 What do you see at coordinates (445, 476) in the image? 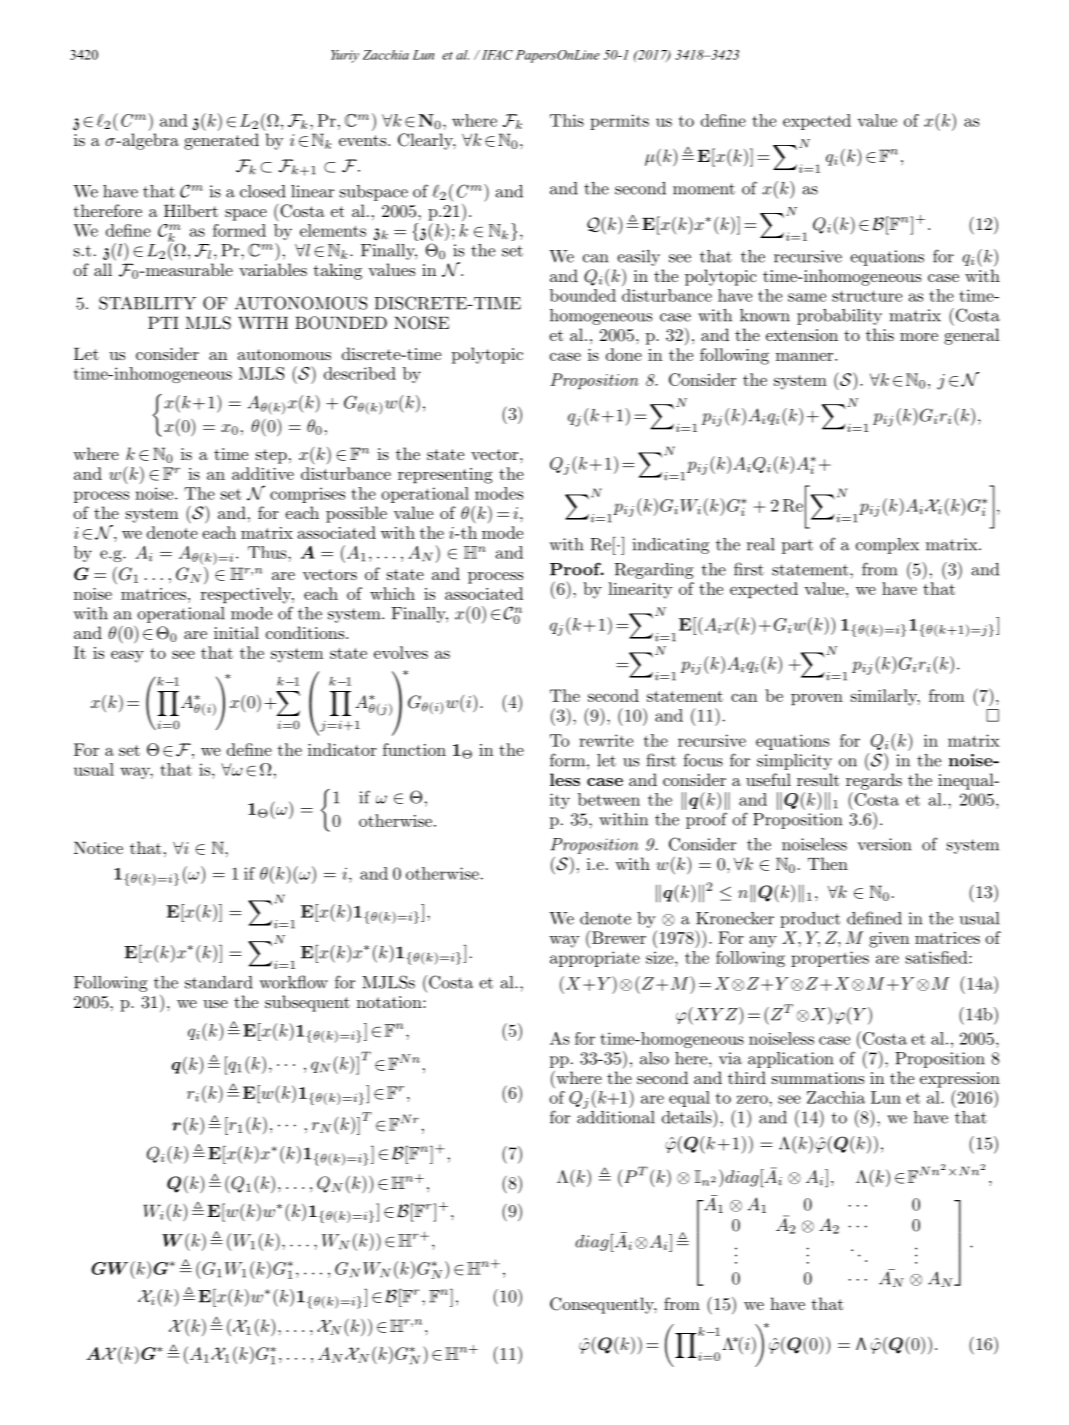
I see `representing` at bounding box center [445, 476].
